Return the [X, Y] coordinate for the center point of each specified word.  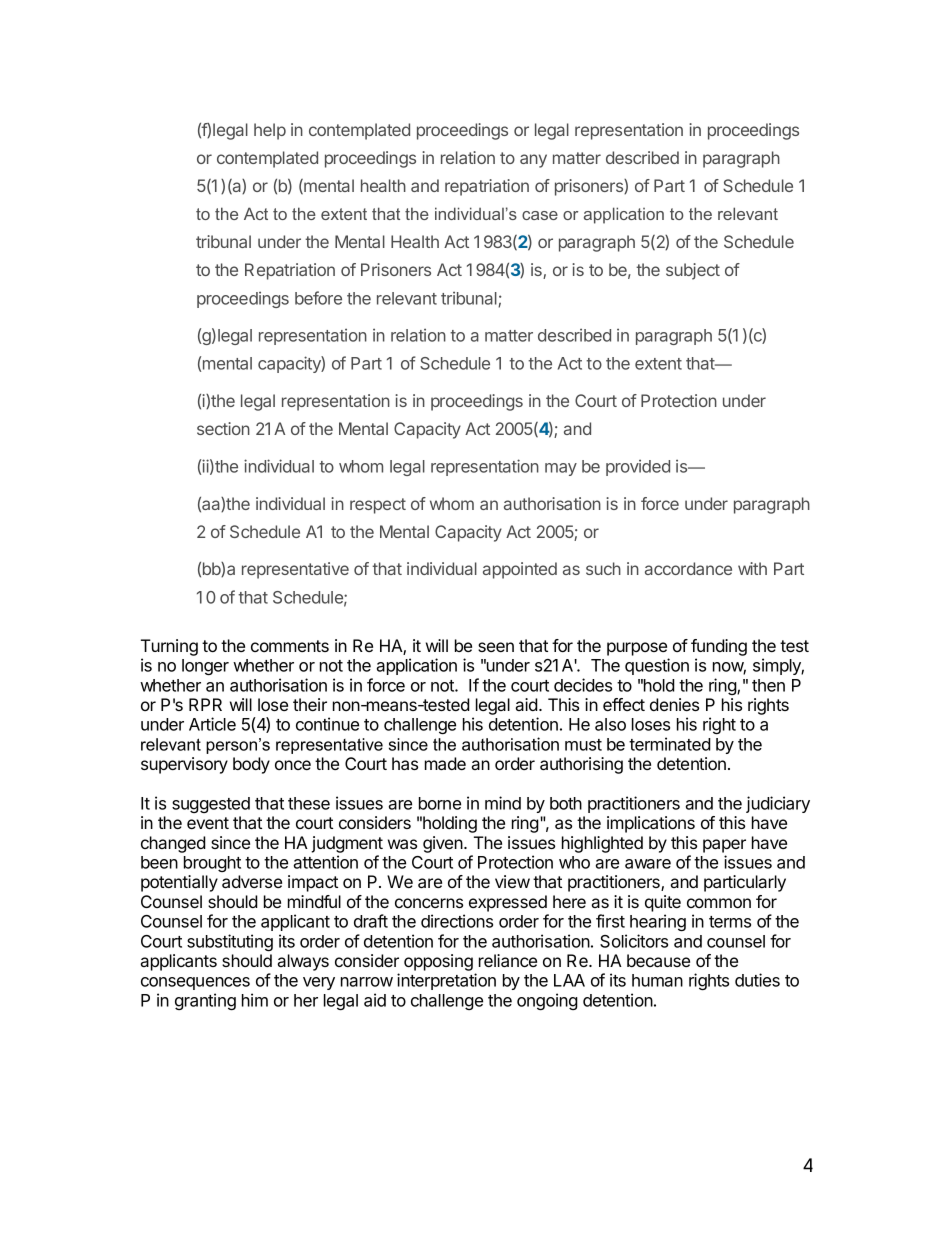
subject [693, 271]
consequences [195, 983]
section [223, 428]
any [533, 161]
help [270, 131]
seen [496, 647]
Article [212, 724]
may [561, 469]
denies [674, 704]
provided [638, 467]
